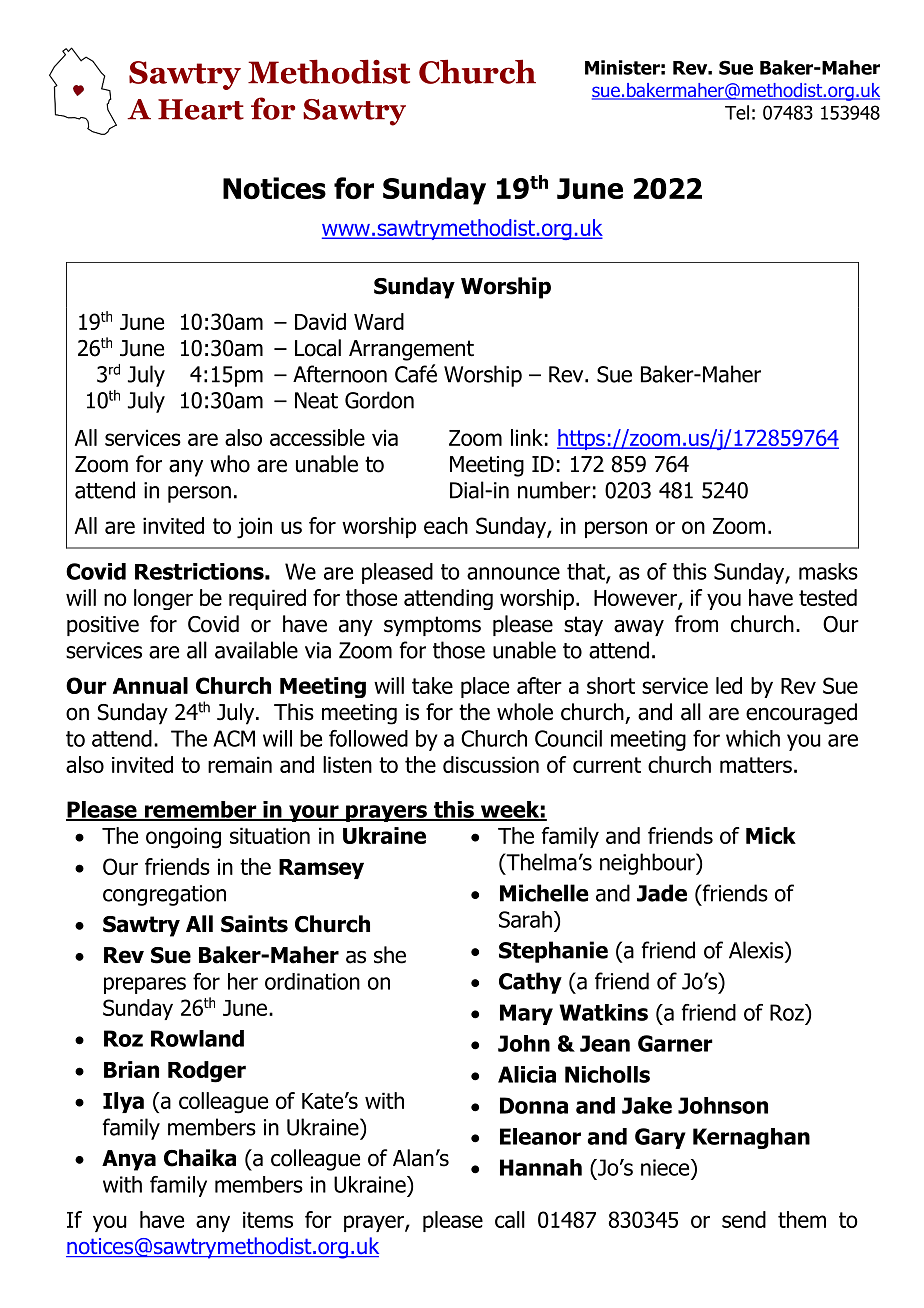  What do you see at coordinates (485, 687) in the image?
I see `place` at bounding box center [485, 687].
